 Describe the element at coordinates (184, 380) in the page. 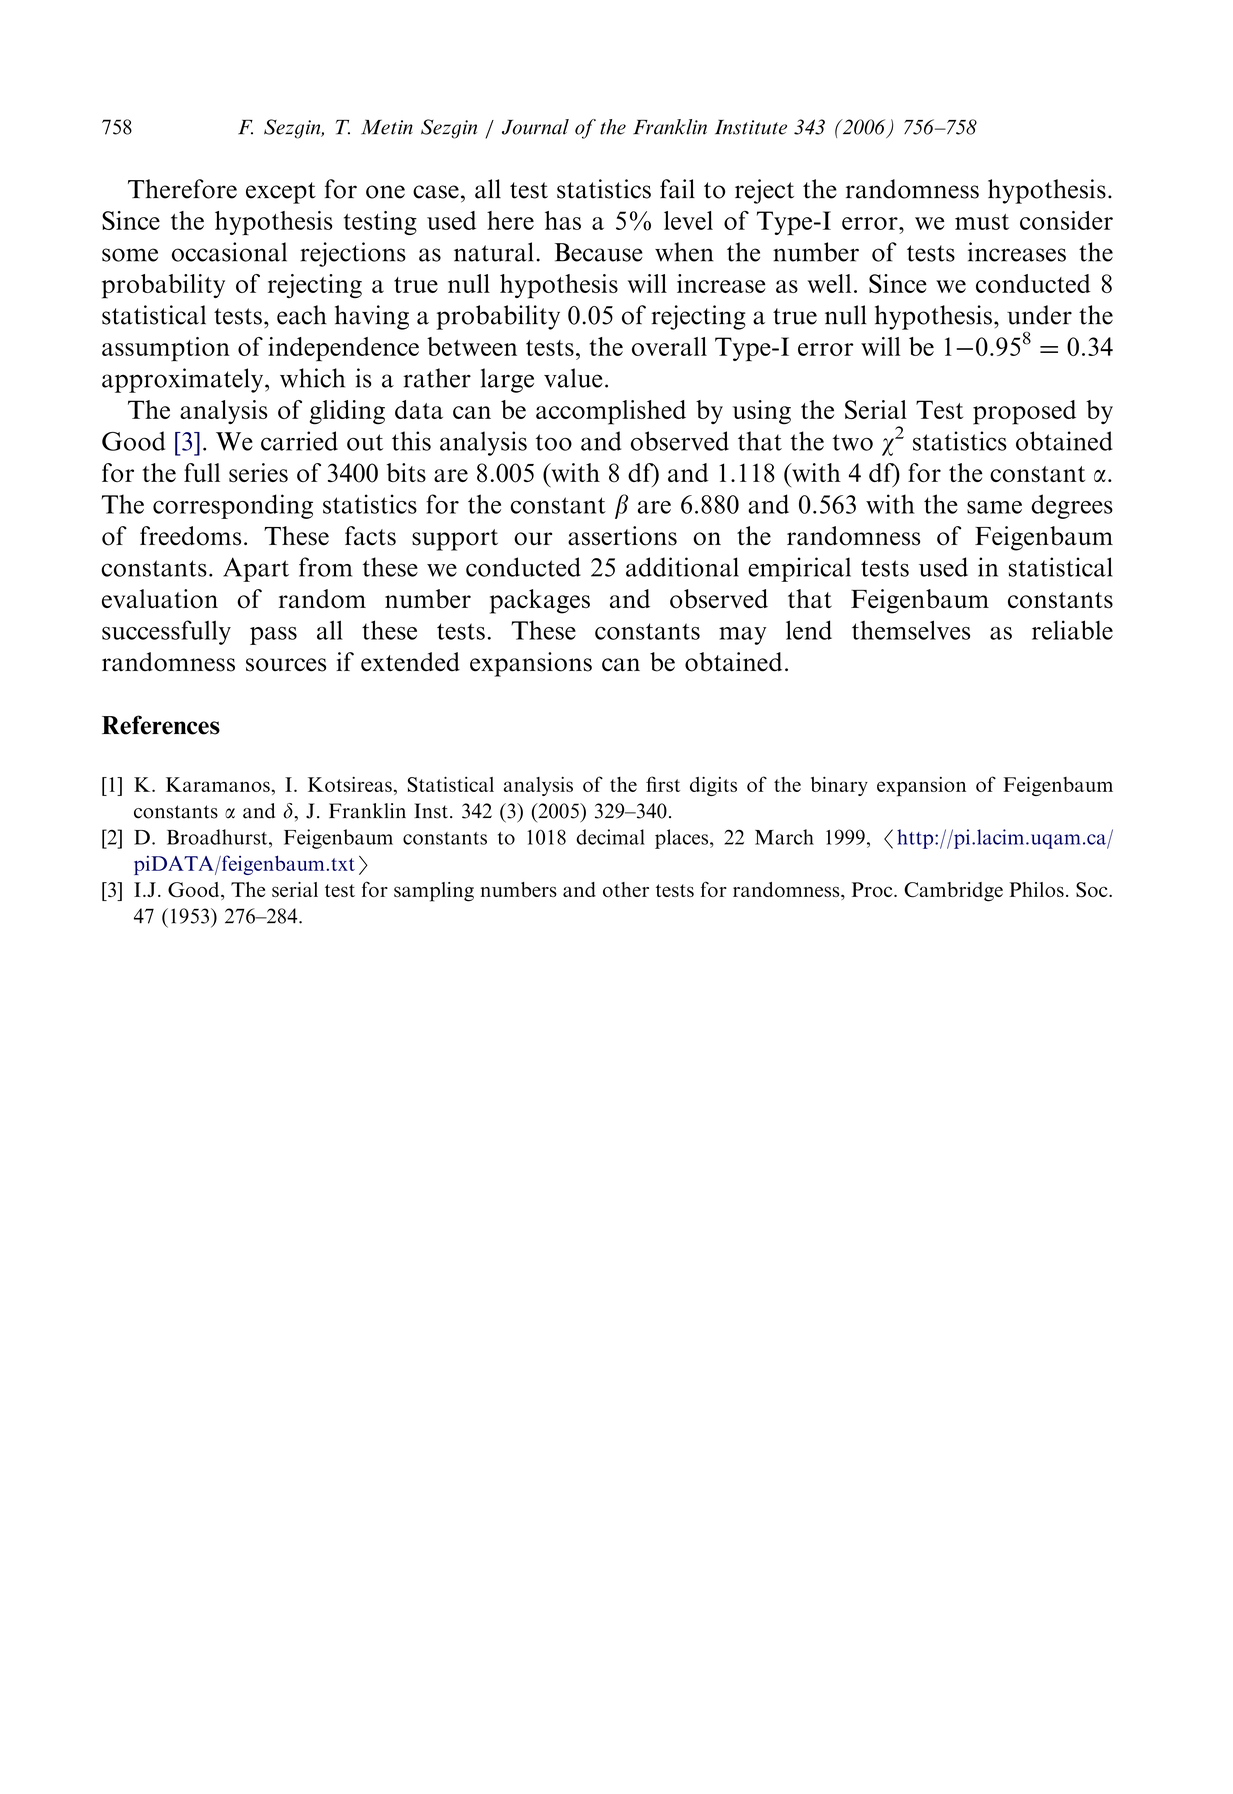

I see `approximately` at that location.
